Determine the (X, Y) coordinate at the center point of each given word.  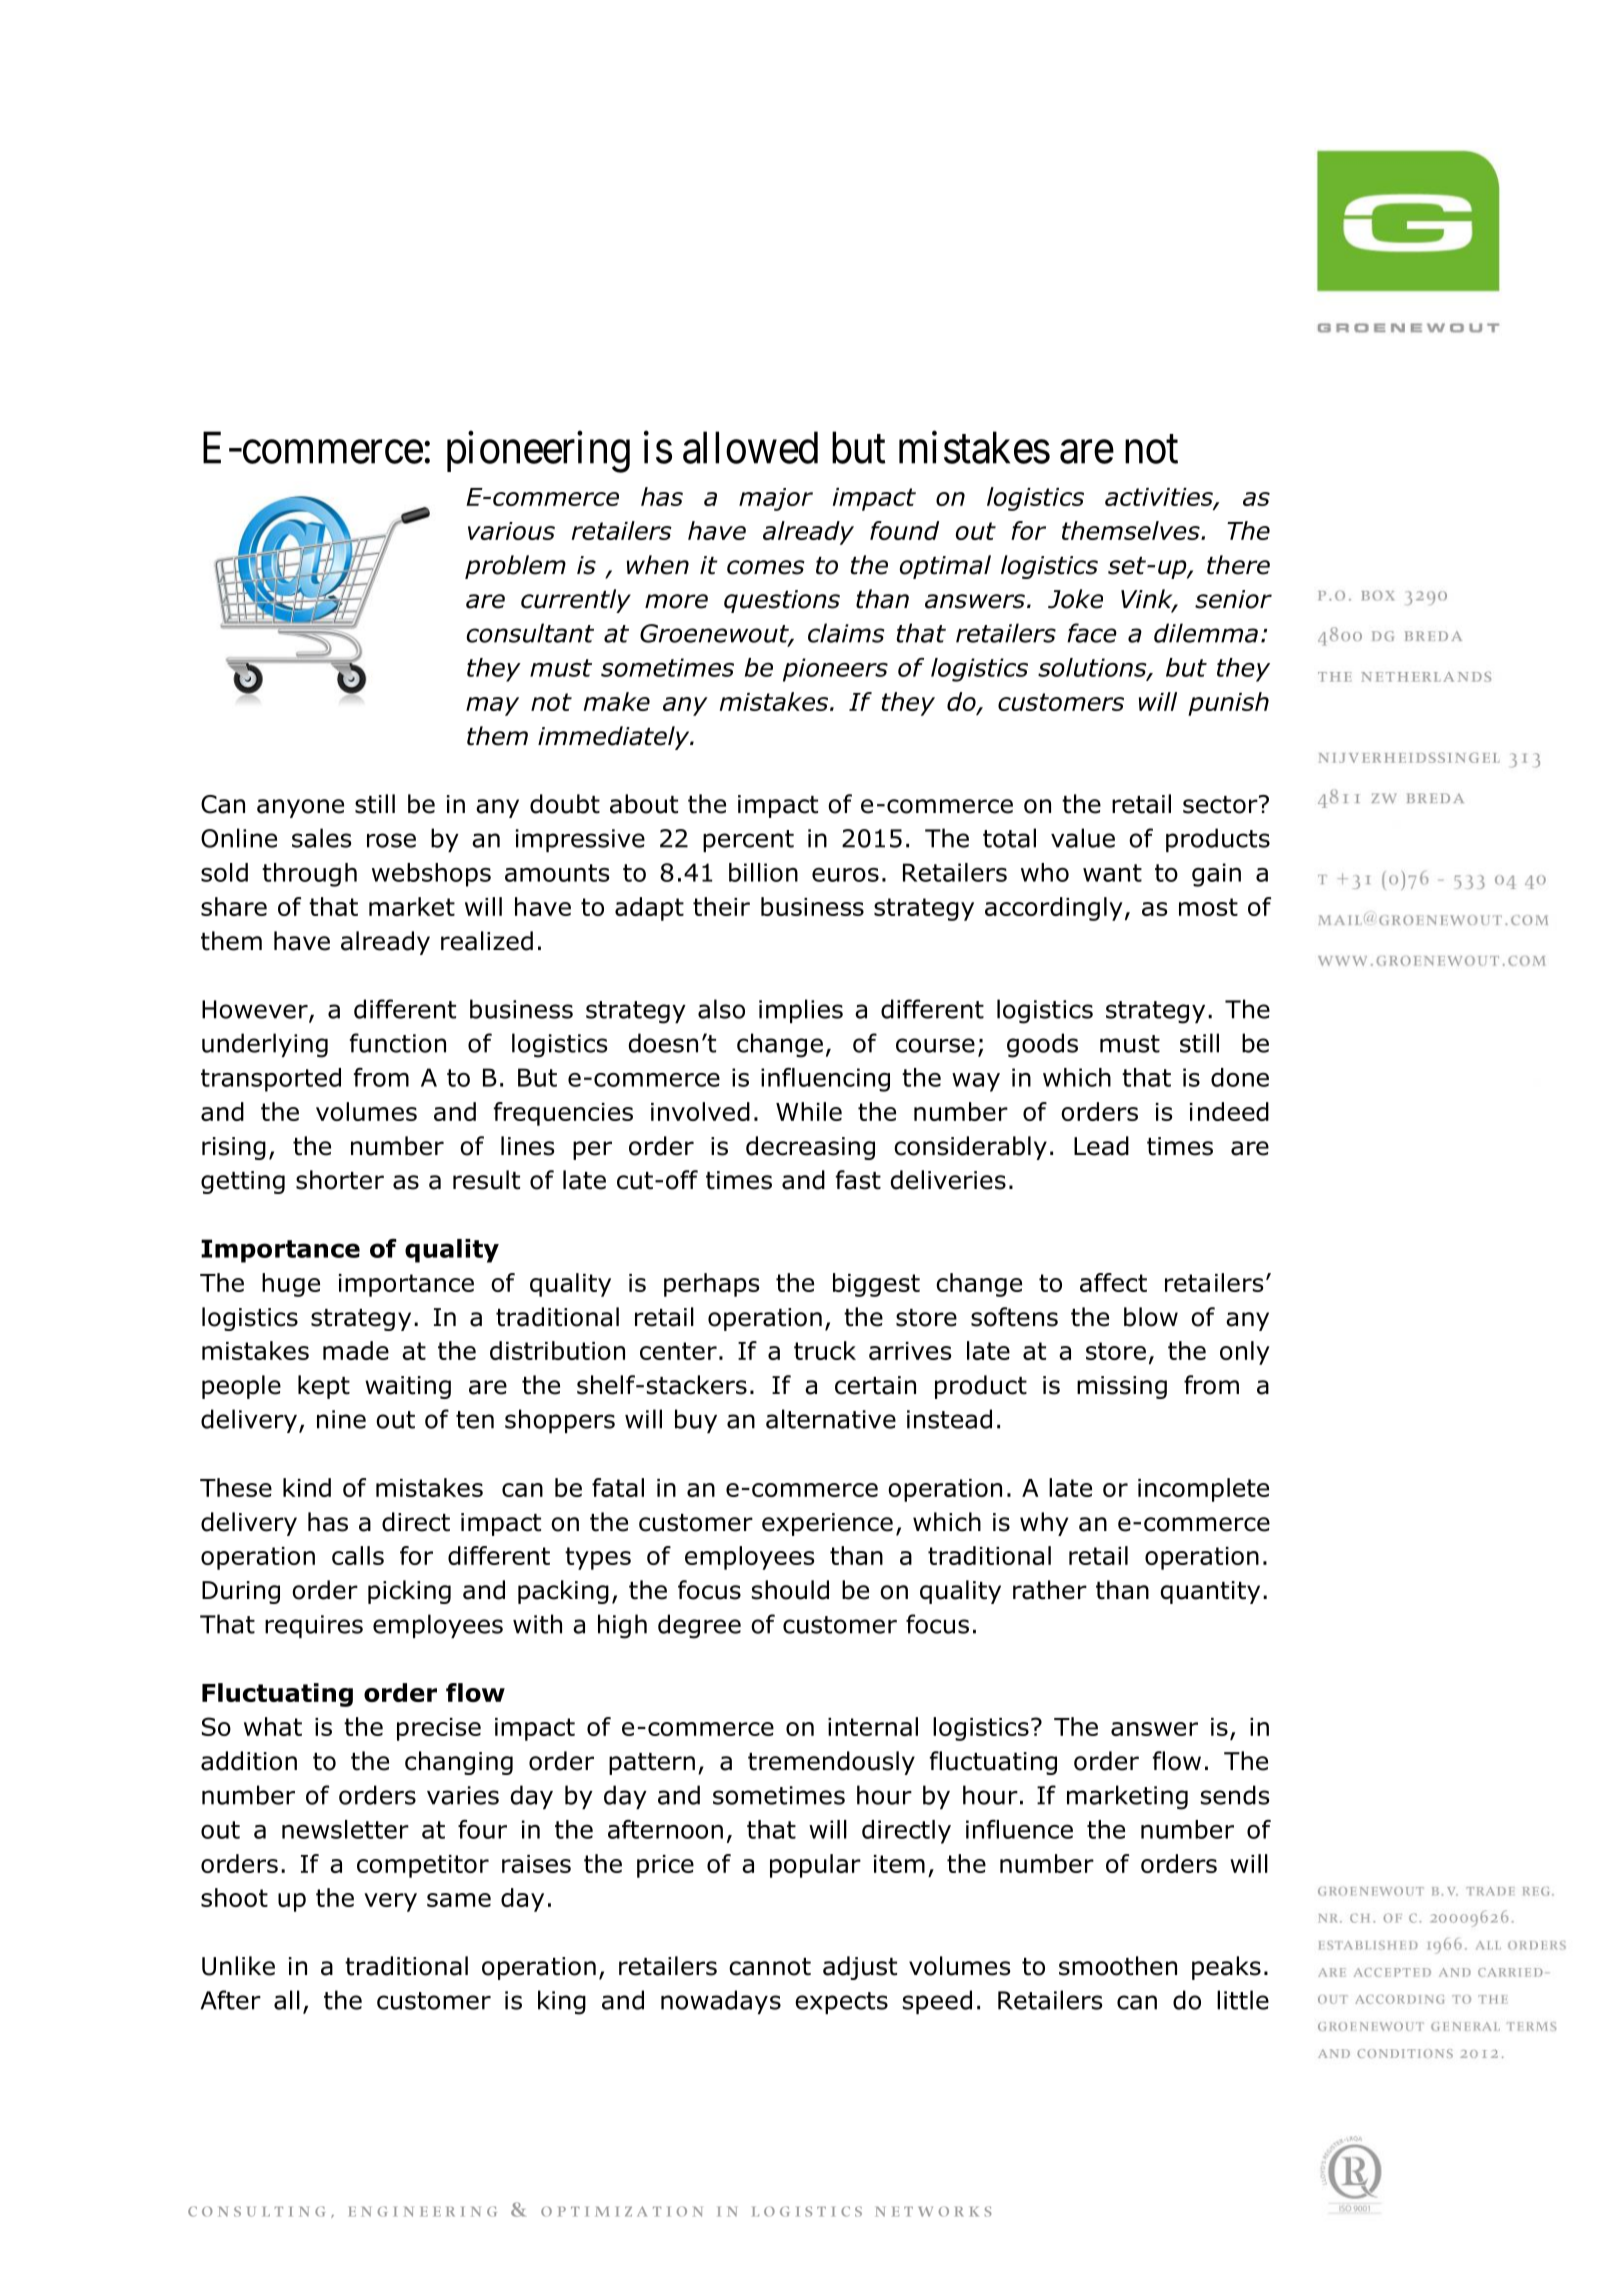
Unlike (238, 1966)
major (776, 499)
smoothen (1118, 1966)
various (511, 531)
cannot (770, 1967)
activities (1160, 498)
